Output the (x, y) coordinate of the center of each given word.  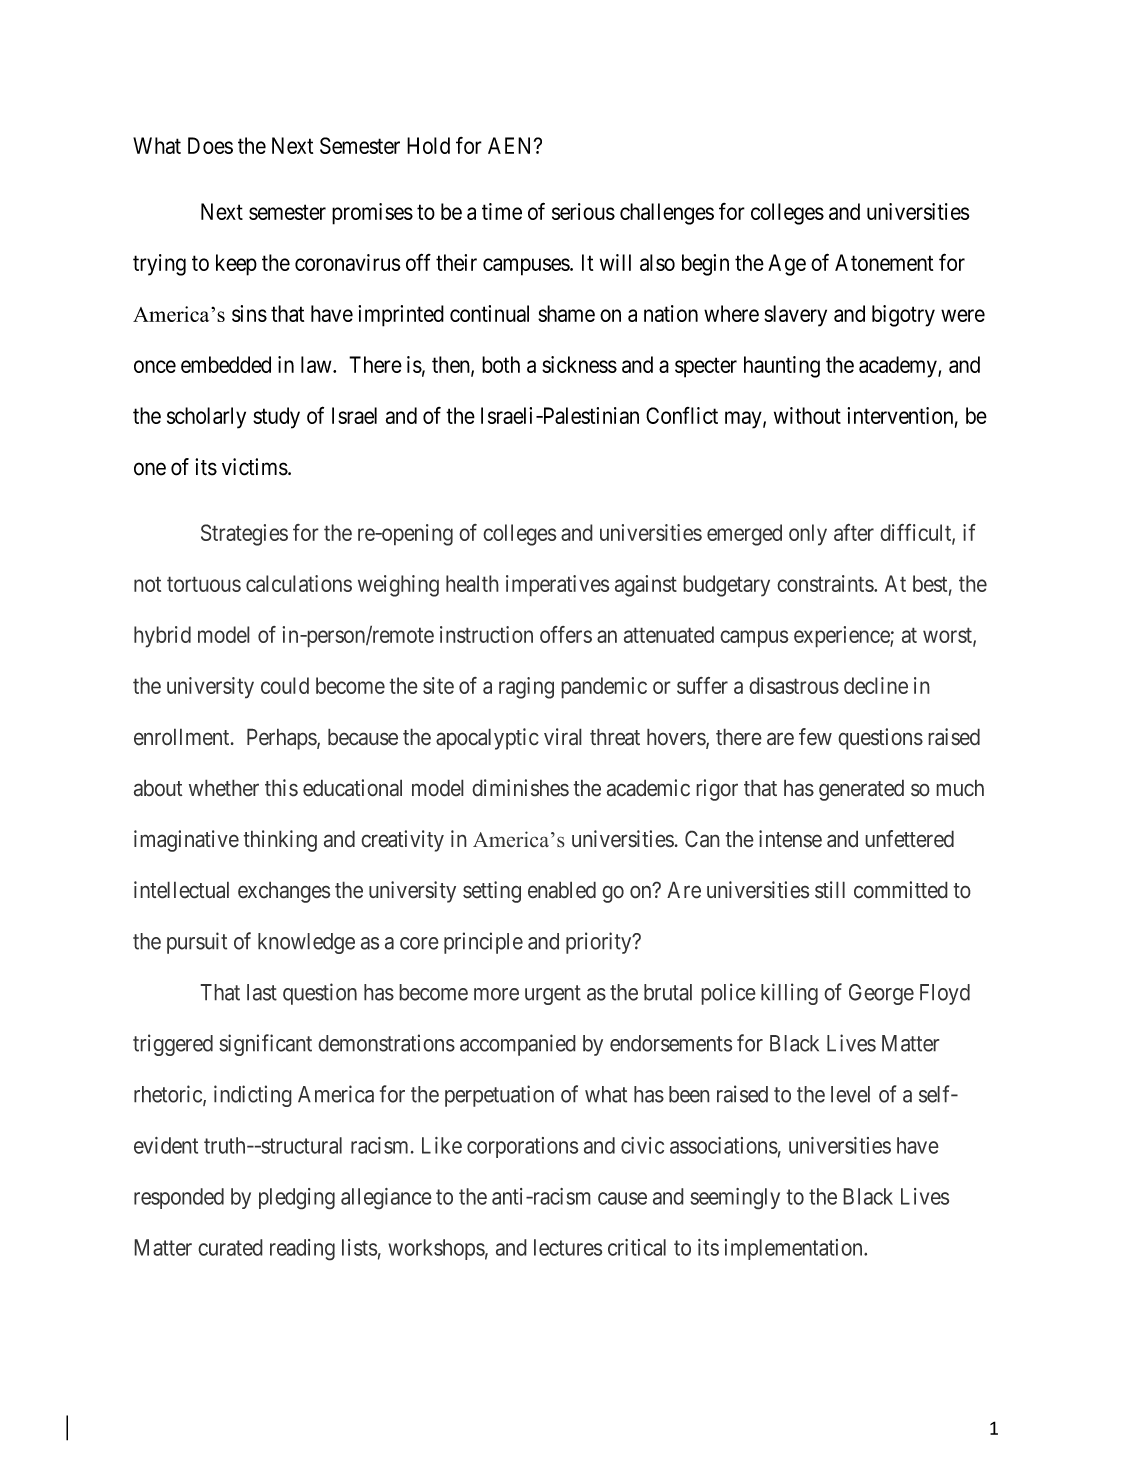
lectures (568, 1247)
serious (583, 211)
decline (876, 685)
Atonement (884, 262)
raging (526, 688)
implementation (795, 1249)
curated (230, 1247)
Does (210, 145)
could (285, 685)
